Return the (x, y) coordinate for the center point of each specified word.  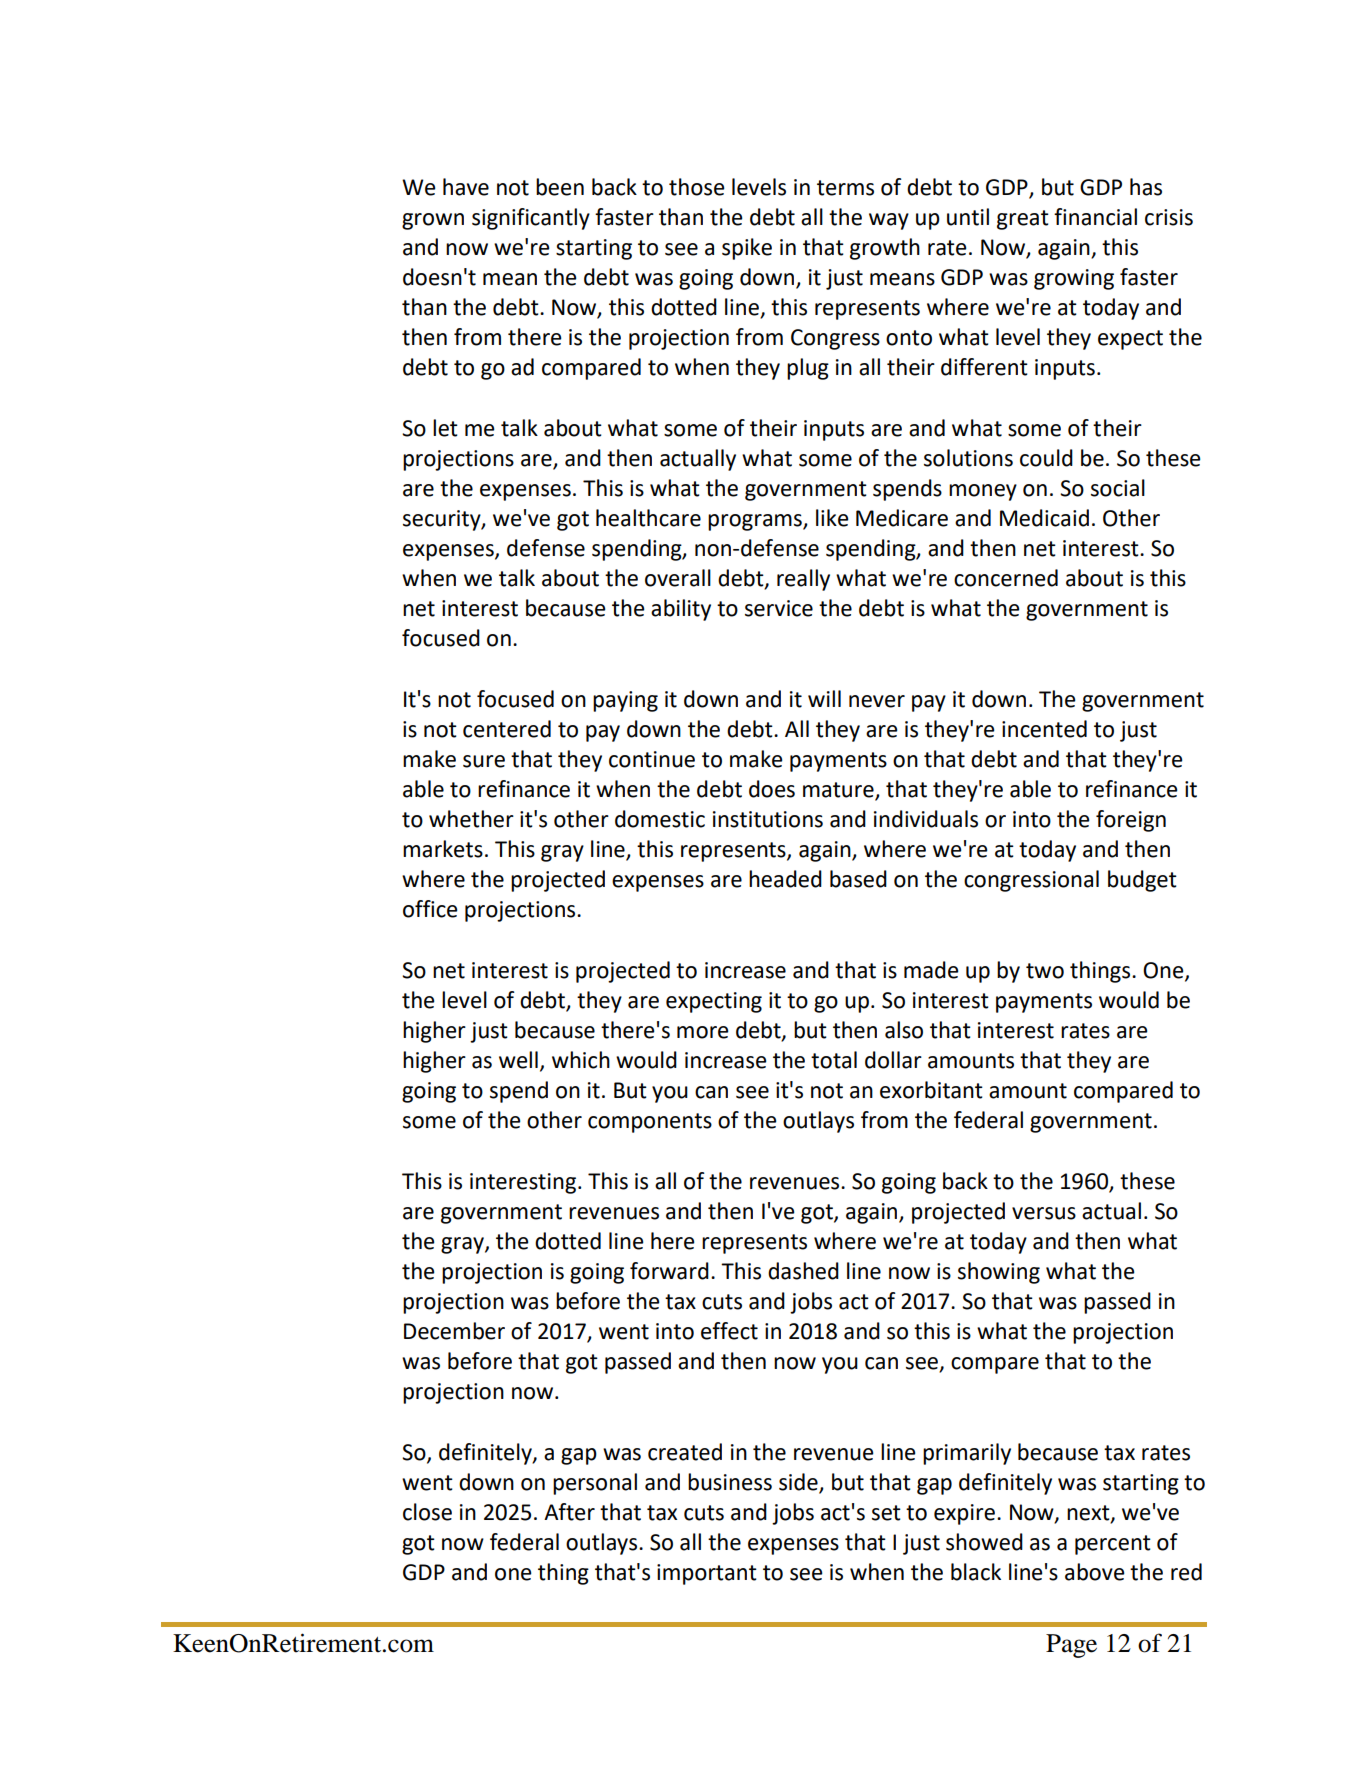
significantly (531, 219)
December (454, 1331)
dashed (803, 1271)
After (569, 1512)
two (1045, 971)
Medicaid (1044, 518)
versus (1044, 1213)
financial (1095, 217)
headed (785, 879)
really (803, 580)
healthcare (648, 518)
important (707, 1574)
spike (747, 249)
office (430, 909)
